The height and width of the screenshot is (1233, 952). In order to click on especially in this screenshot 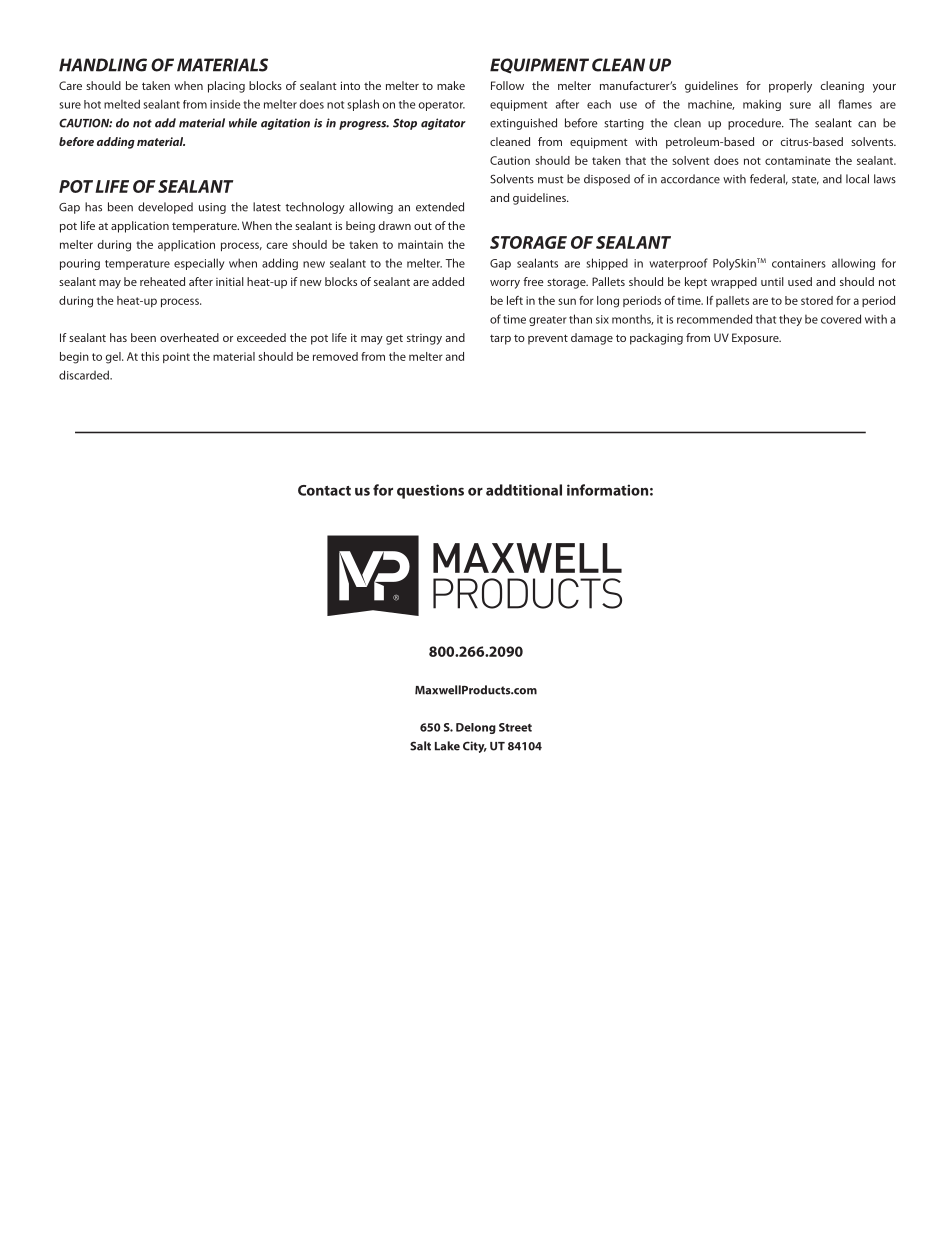, I will do `click(199, 264)`.
